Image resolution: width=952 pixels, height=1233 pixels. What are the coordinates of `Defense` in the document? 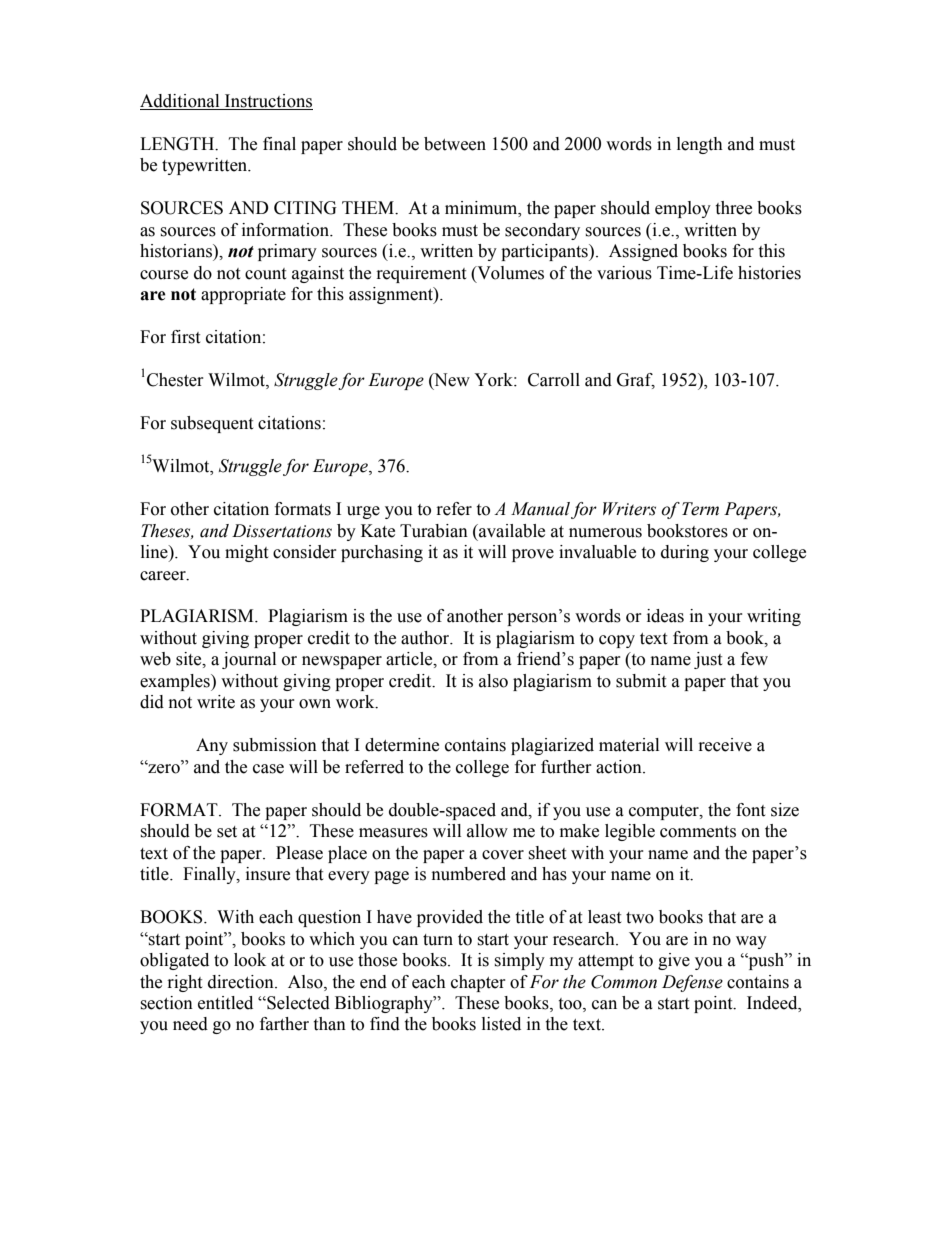 It's located at (692, 983).
